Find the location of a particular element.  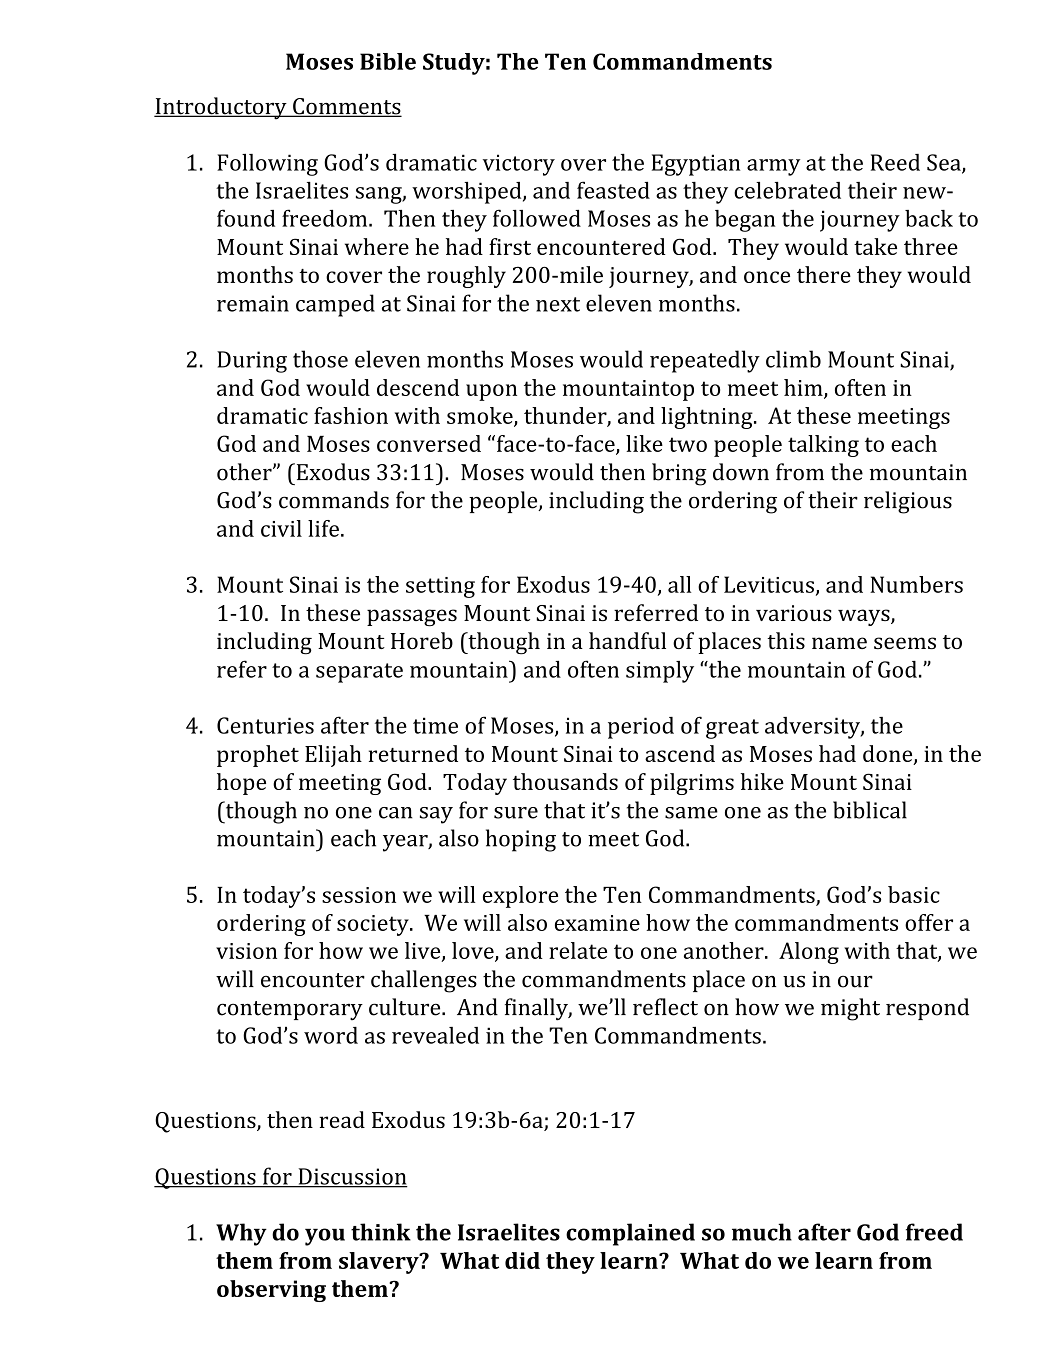

Comments is located at coordinates (346, 107).
